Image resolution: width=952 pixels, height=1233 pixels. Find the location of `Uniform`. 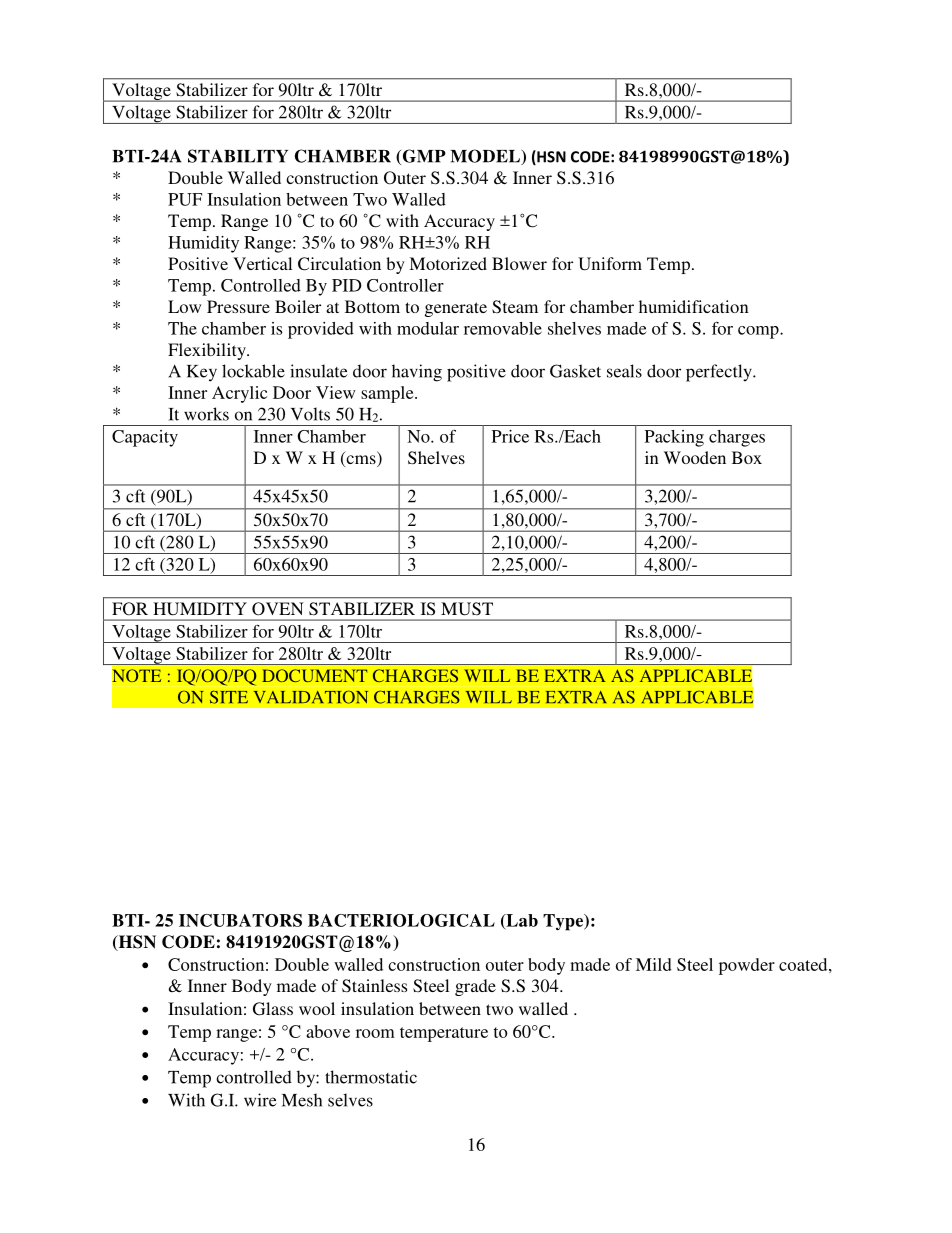

Uniform is located at coordinates (610, 264).
